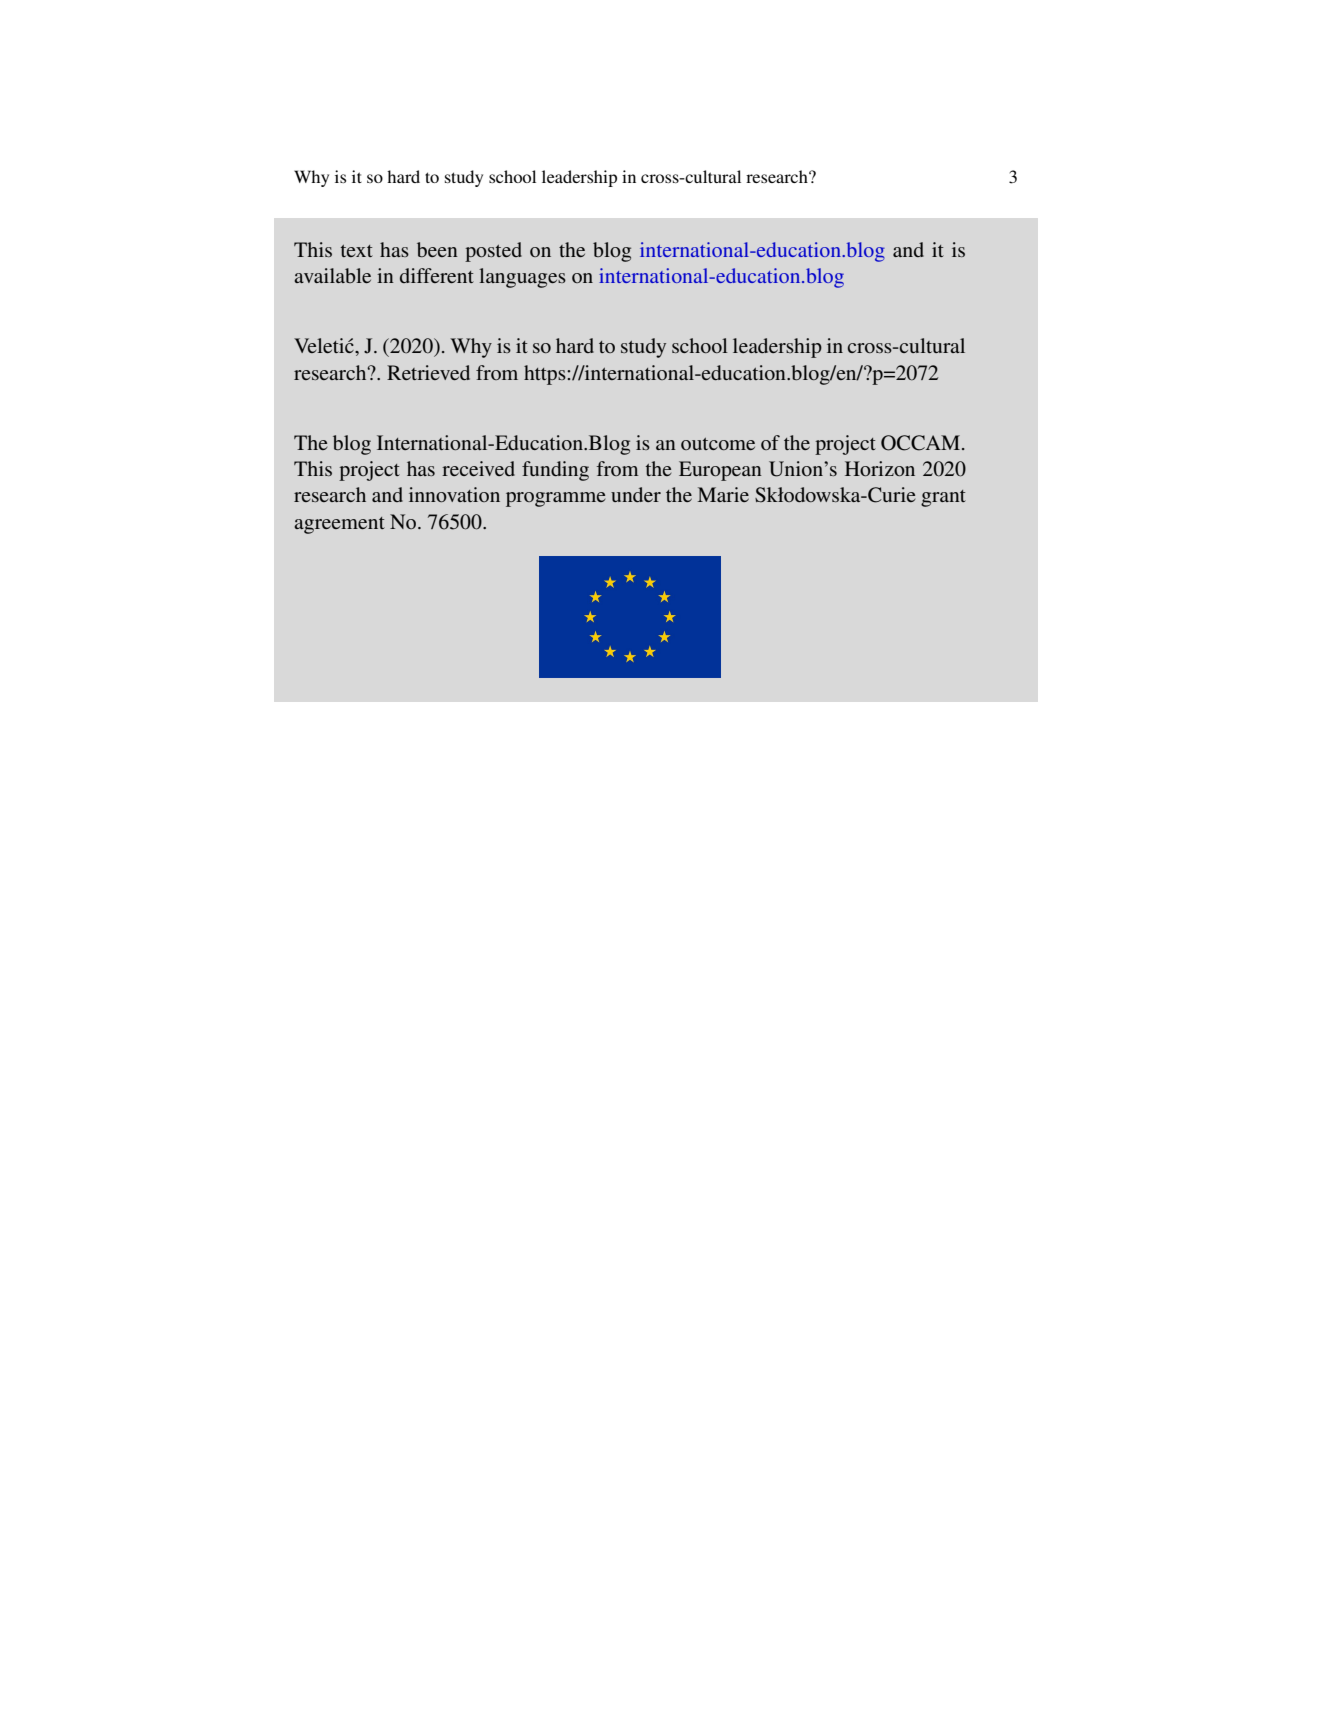  Describe the element at coordinates (920, 443) in the page. I see `OCCAM` at that location.
